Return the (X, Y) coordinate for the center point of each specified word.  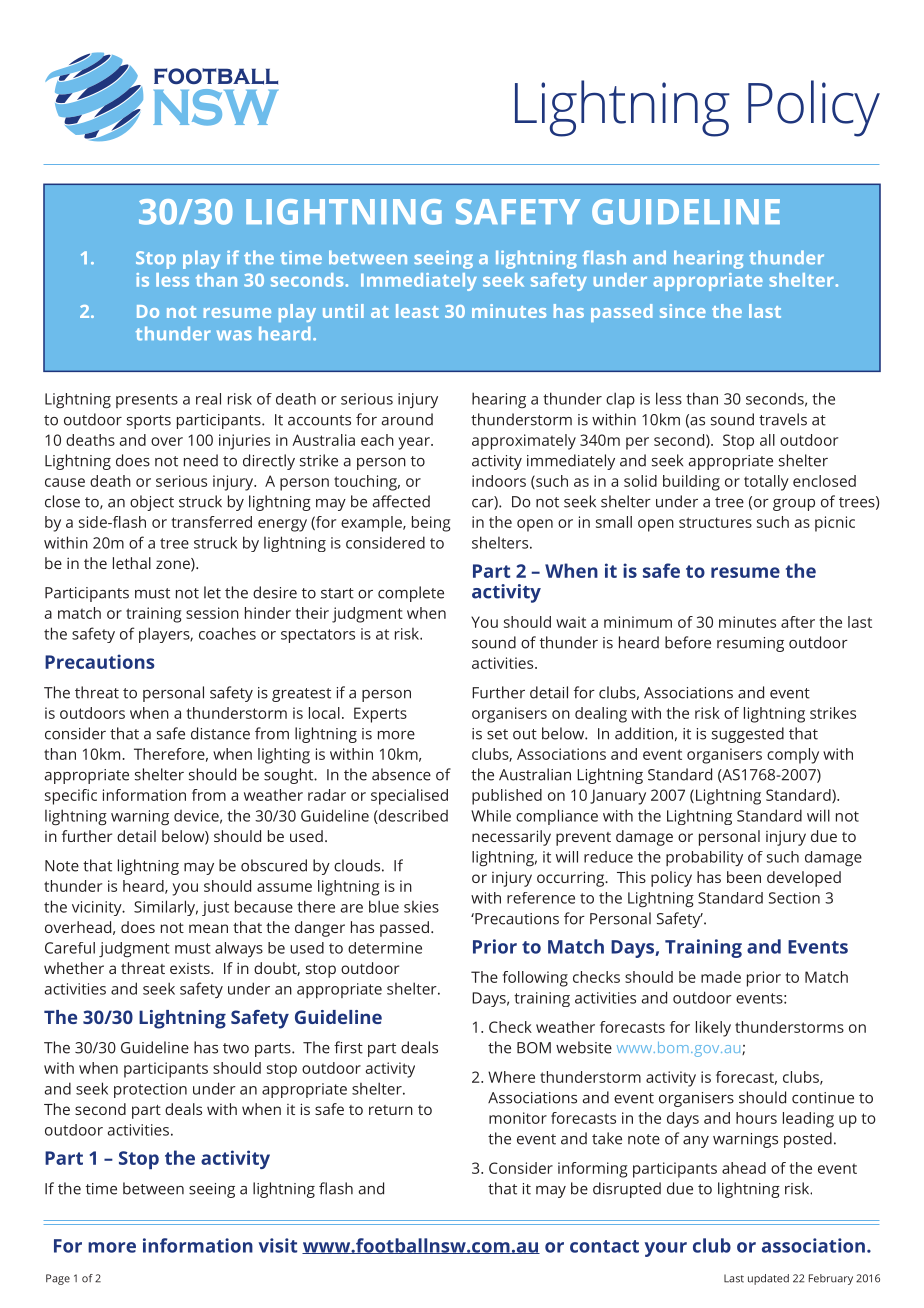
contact (604, 1246)
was (234, 335)
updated (768, 1279)
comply (793, 756)
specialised (409, 797)
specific (71, 797)
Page (58, 1279)
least (417, 311)
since (683, 311)
